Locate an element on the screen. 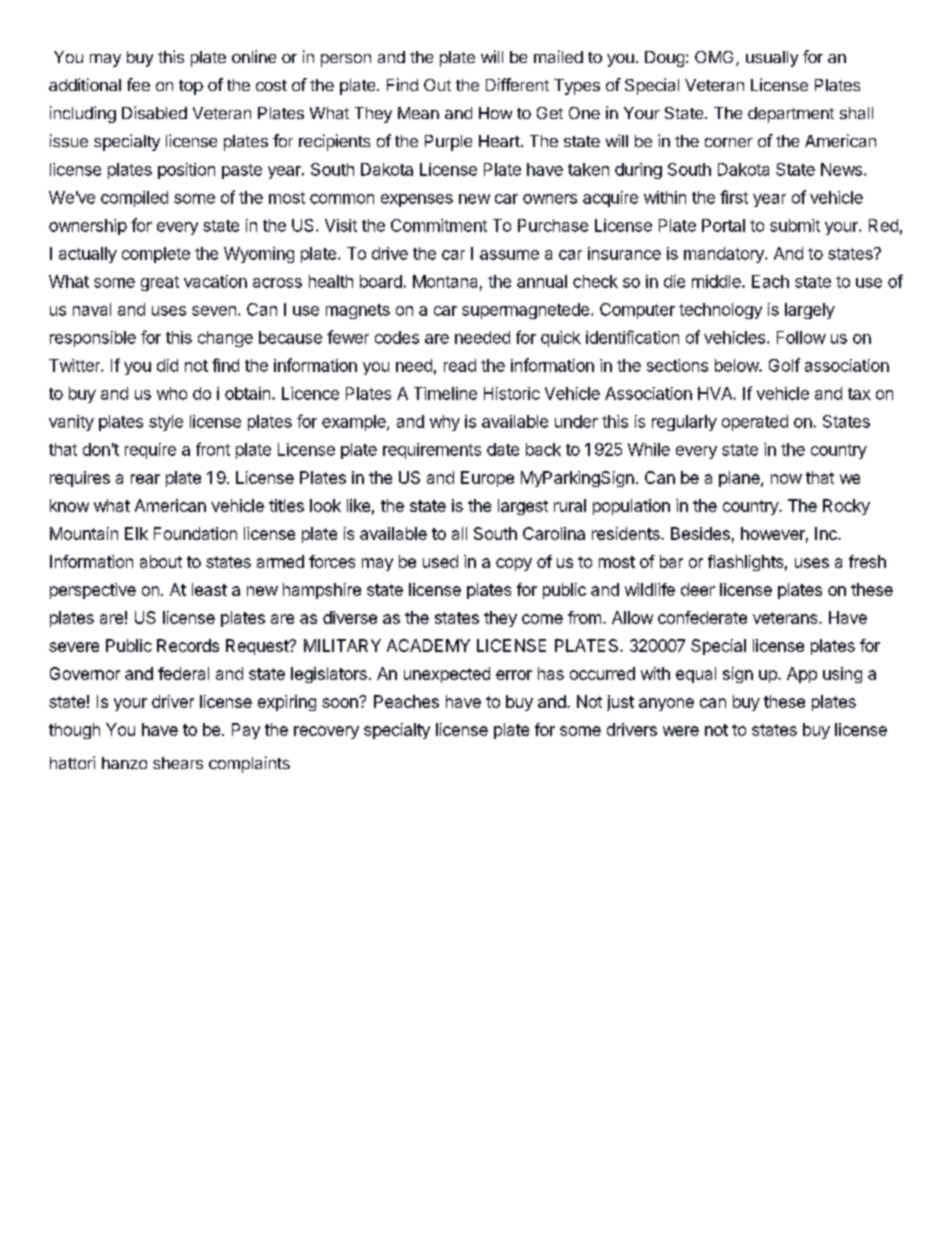  fee is located at coordinates (138, 84).
